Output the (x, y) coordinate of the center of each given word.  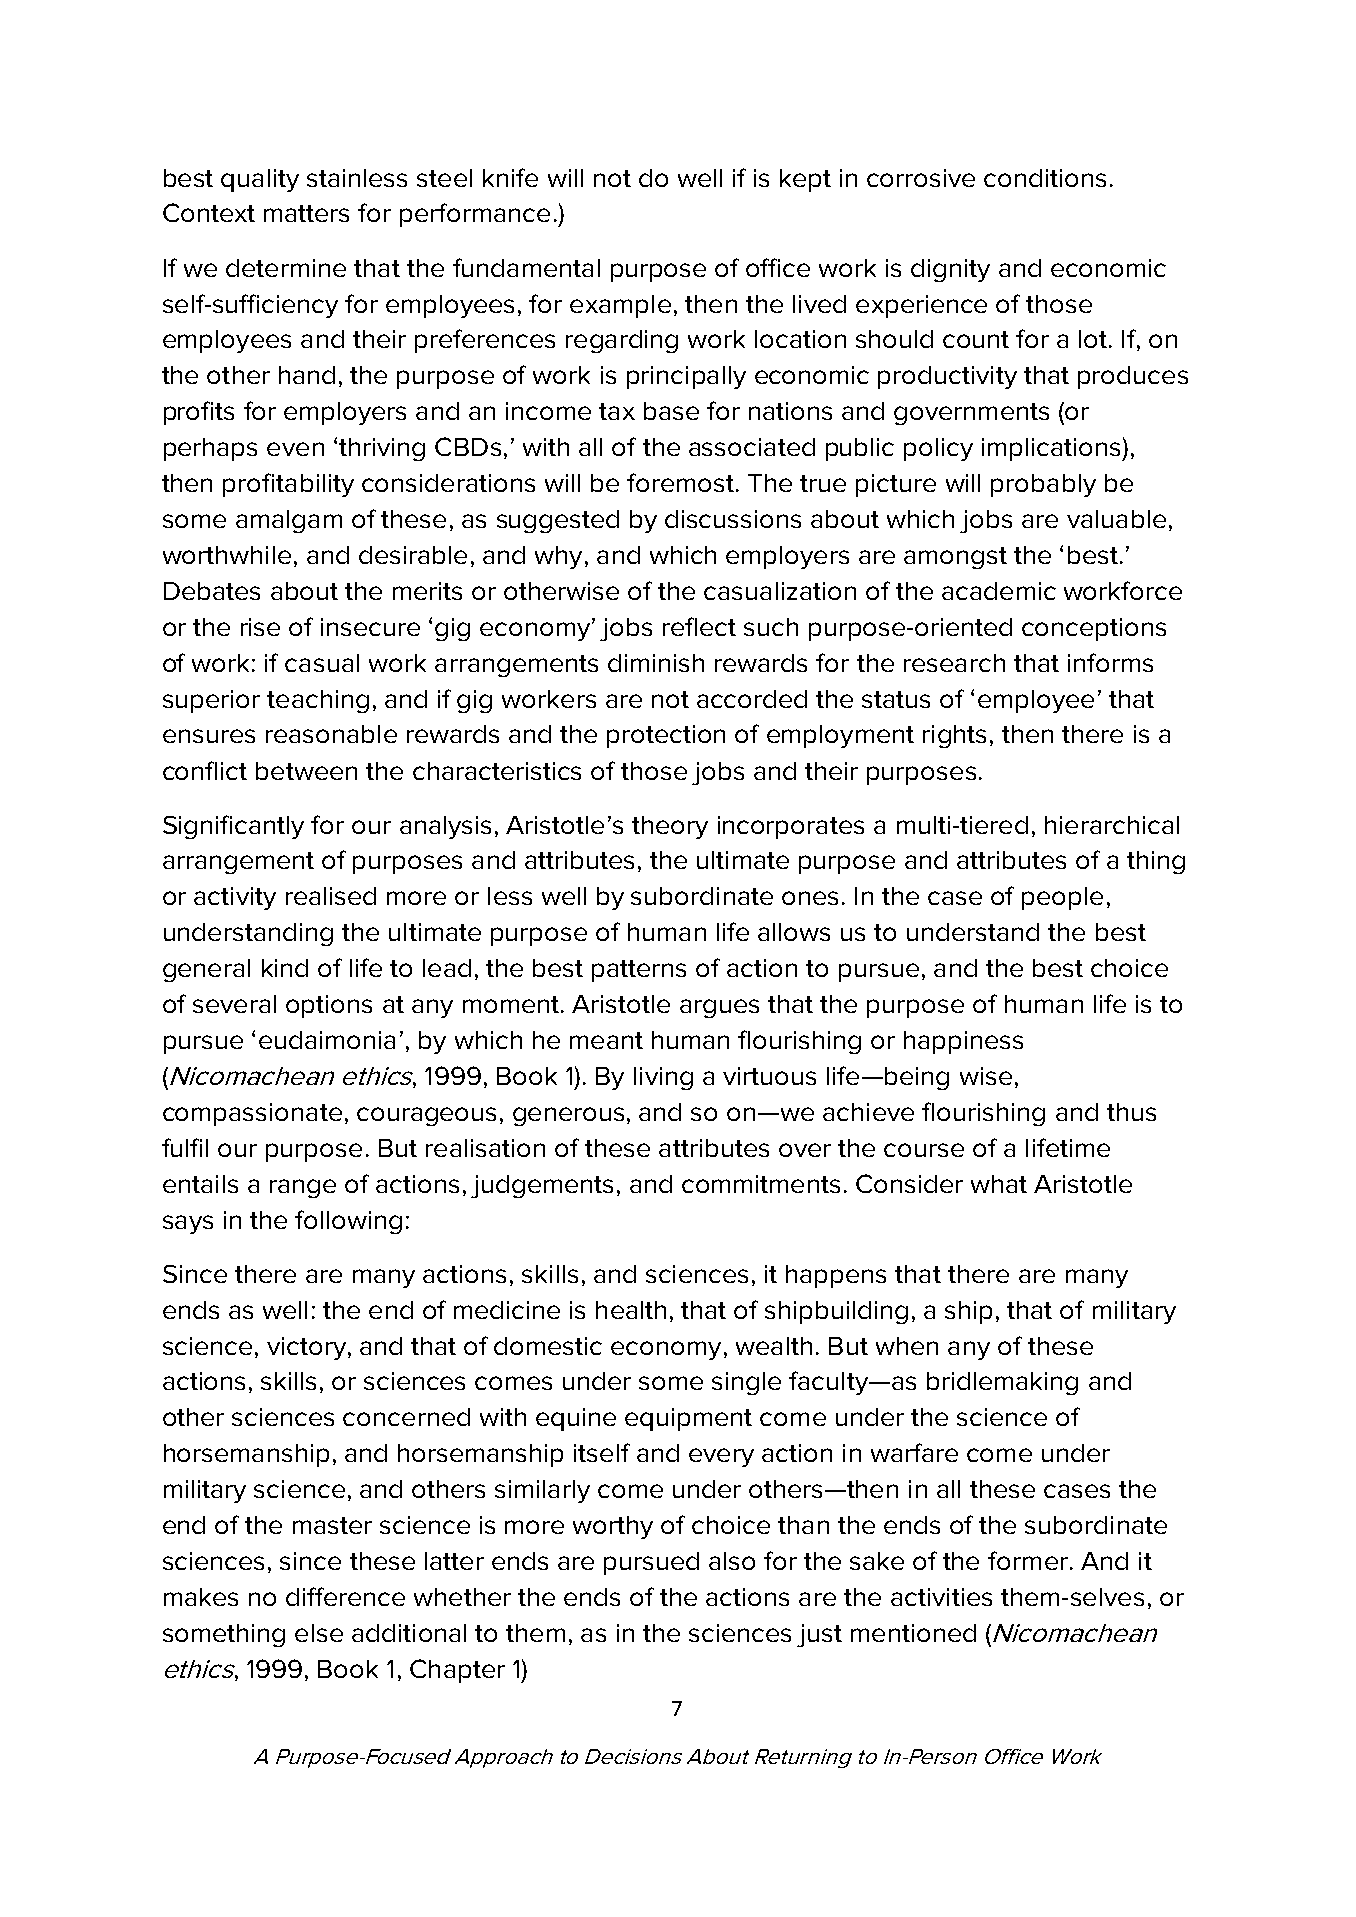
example (620, 306)
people (1062, 898)
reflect (699, 626)
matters (306, 213)
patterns (639, 971)
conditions (1045, 178)
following (348, 1222)
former (1028, 1560)
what (999, 1184)
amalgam (289, 521)
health (631, 1310)
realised (331, 896)
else (319, 1633)
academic (999, 591)
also (732, 1561)
